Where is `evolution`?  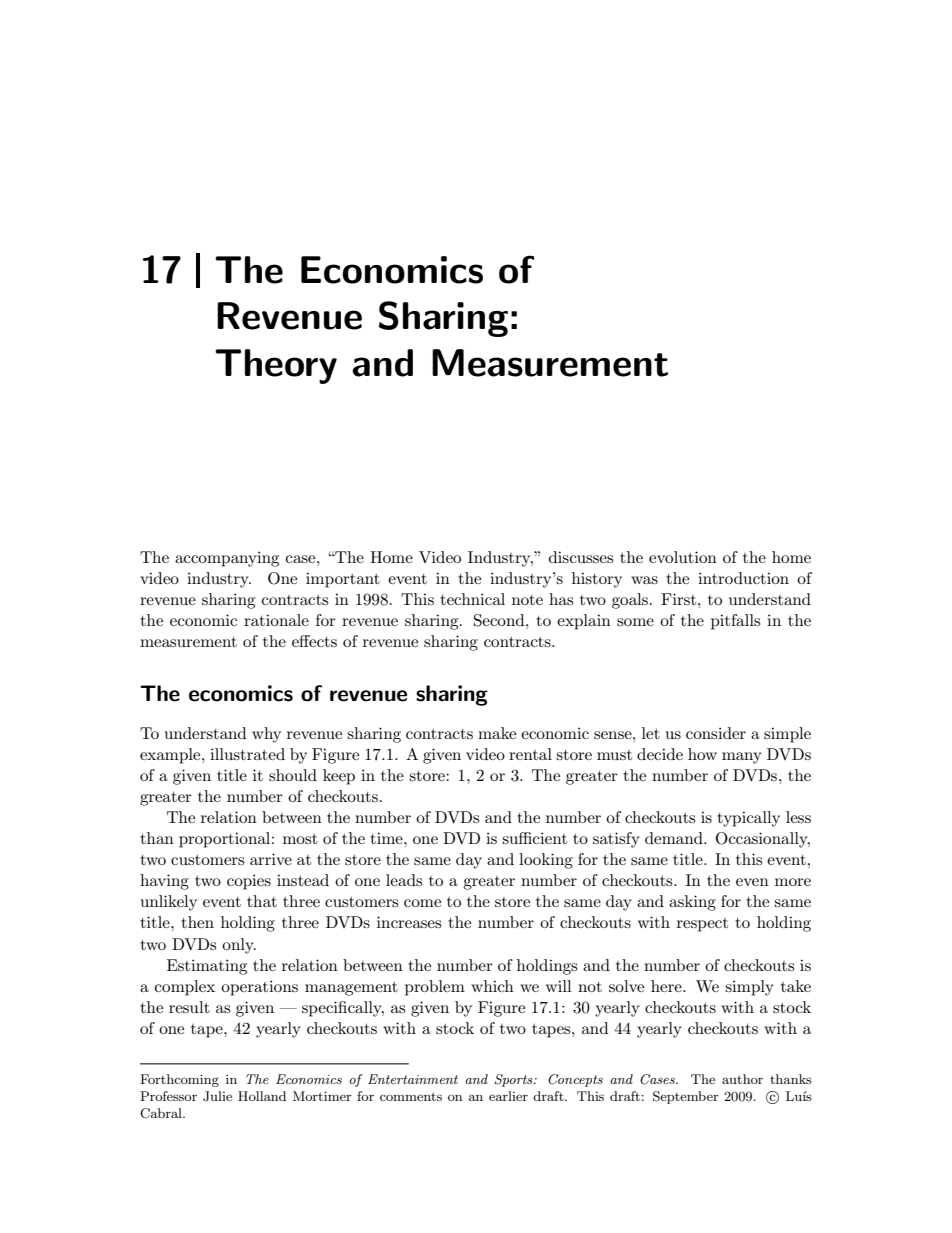 evolution is located at coordinates (683, 557).
